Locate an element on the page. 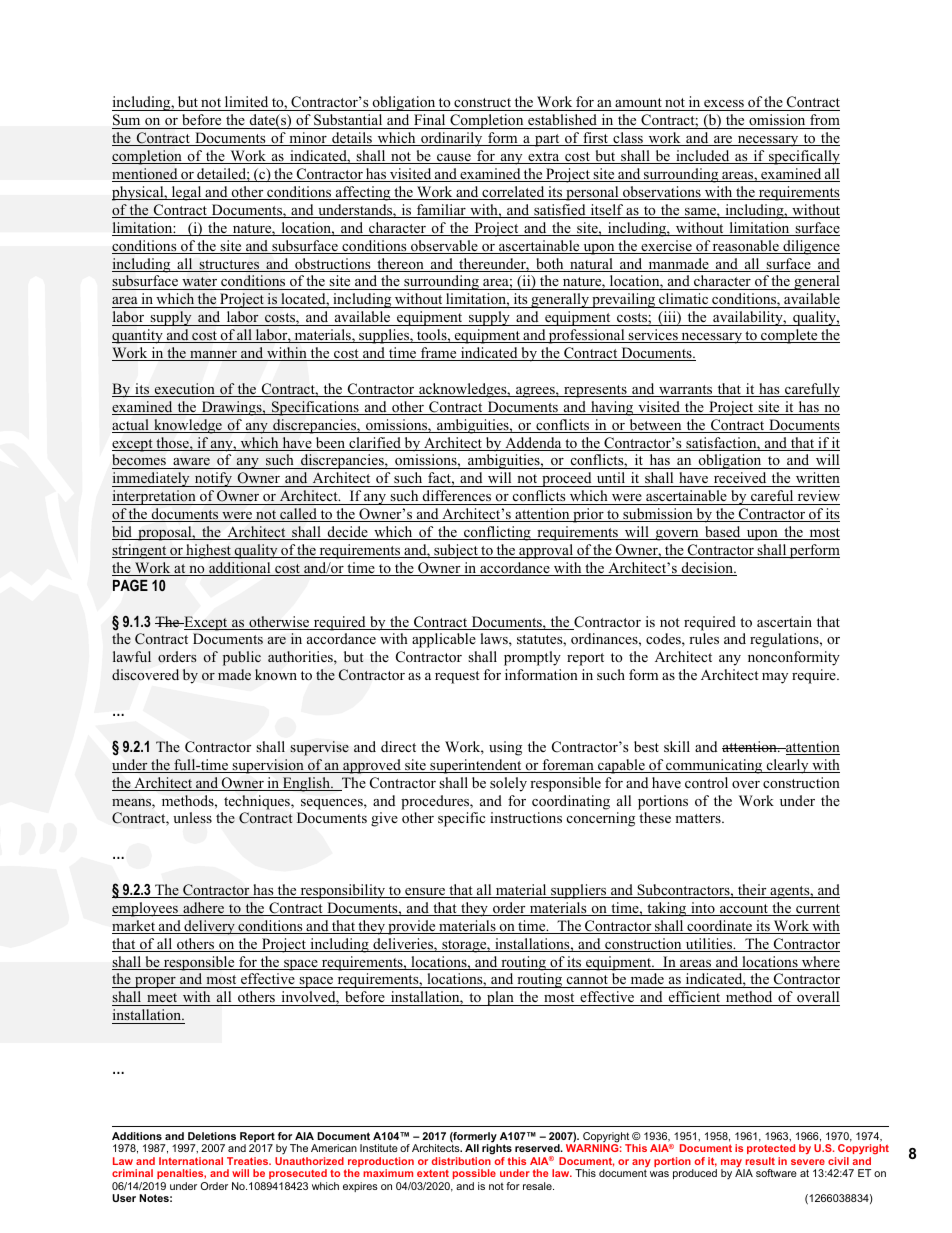  manner is located at coordinates (213, 356).
